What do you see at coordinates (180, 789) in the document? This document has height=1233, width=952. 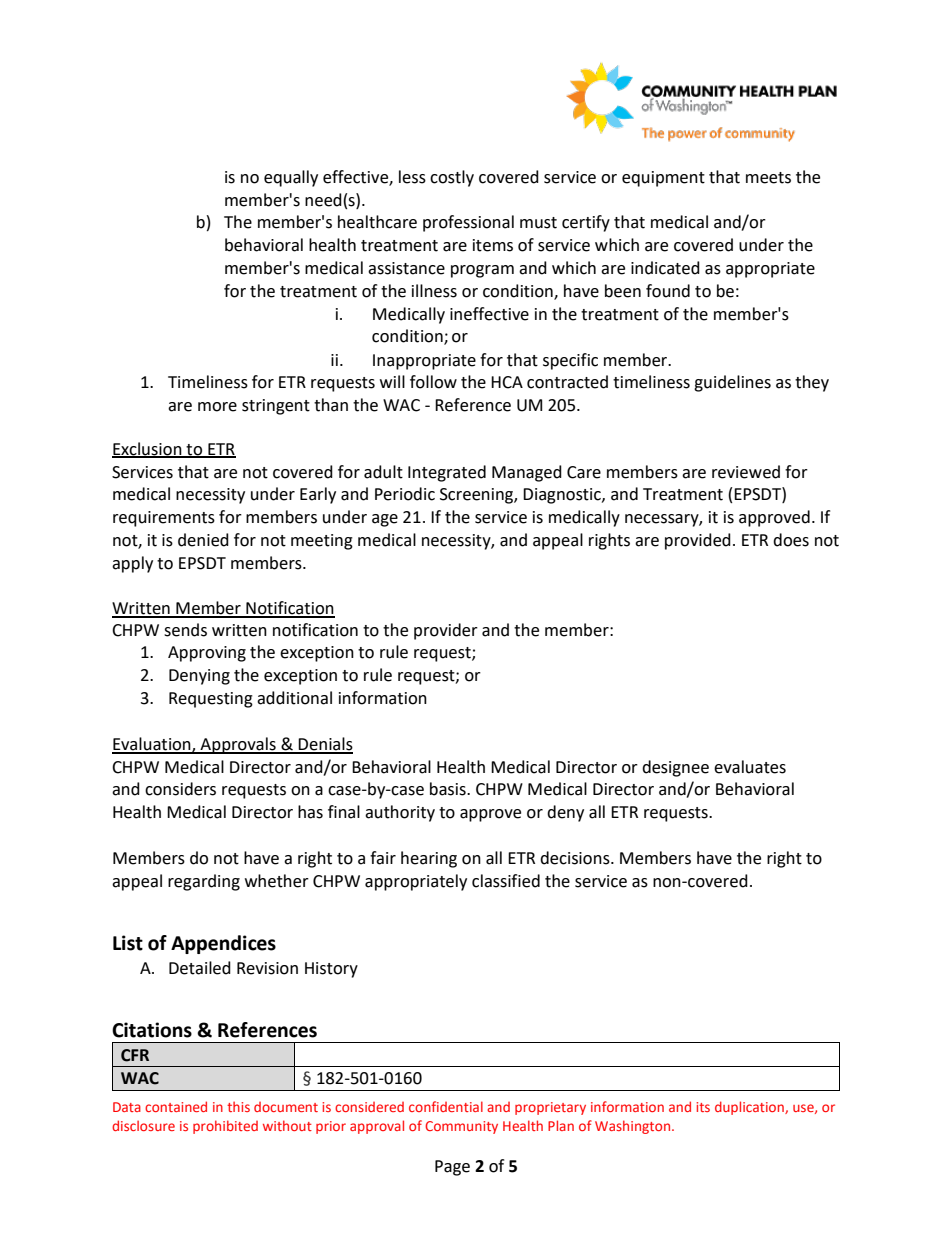 I see `considers` at bounding box center [180, 789].
